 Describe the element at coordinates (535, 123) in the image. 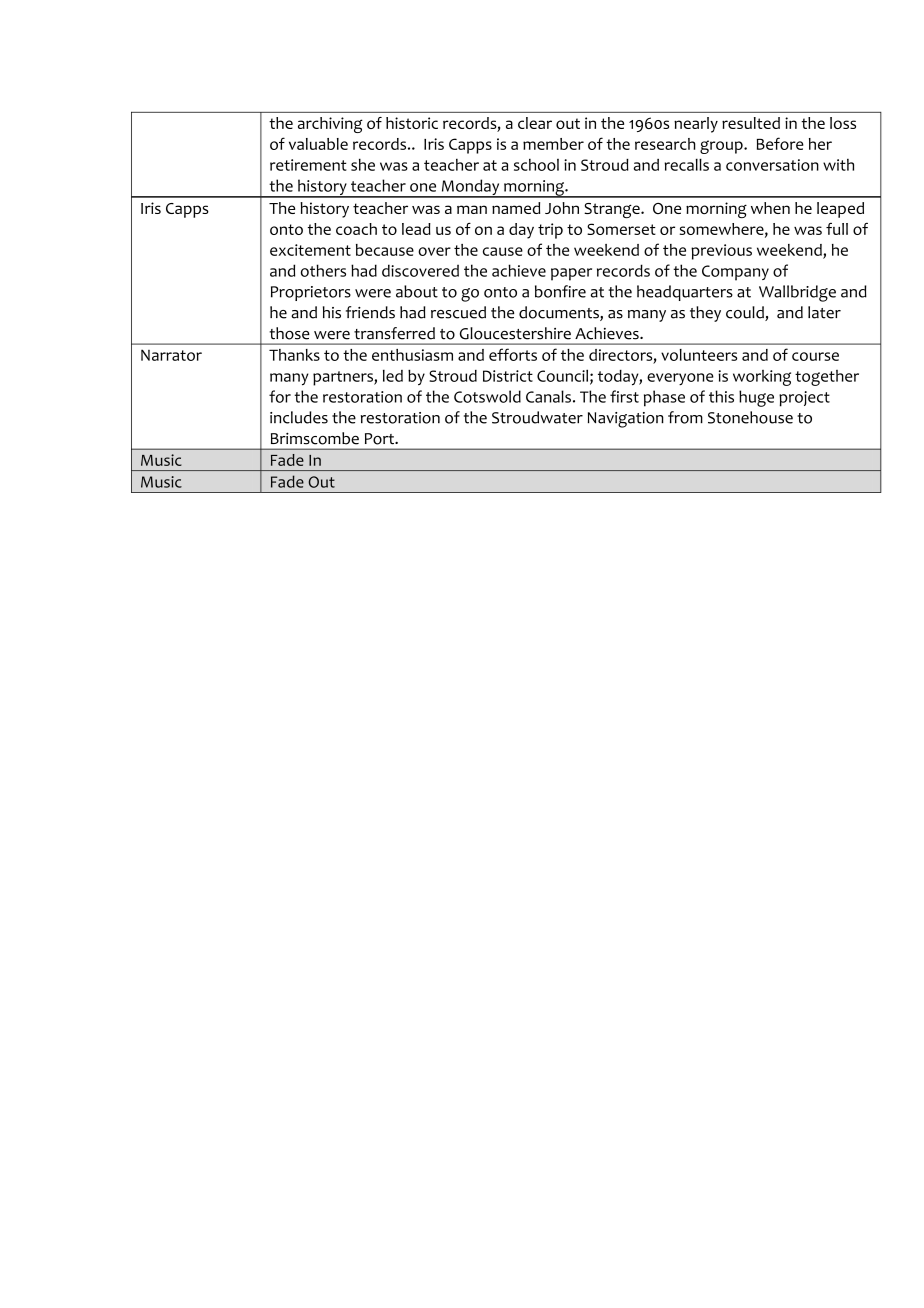

I see `clear` at that location.
